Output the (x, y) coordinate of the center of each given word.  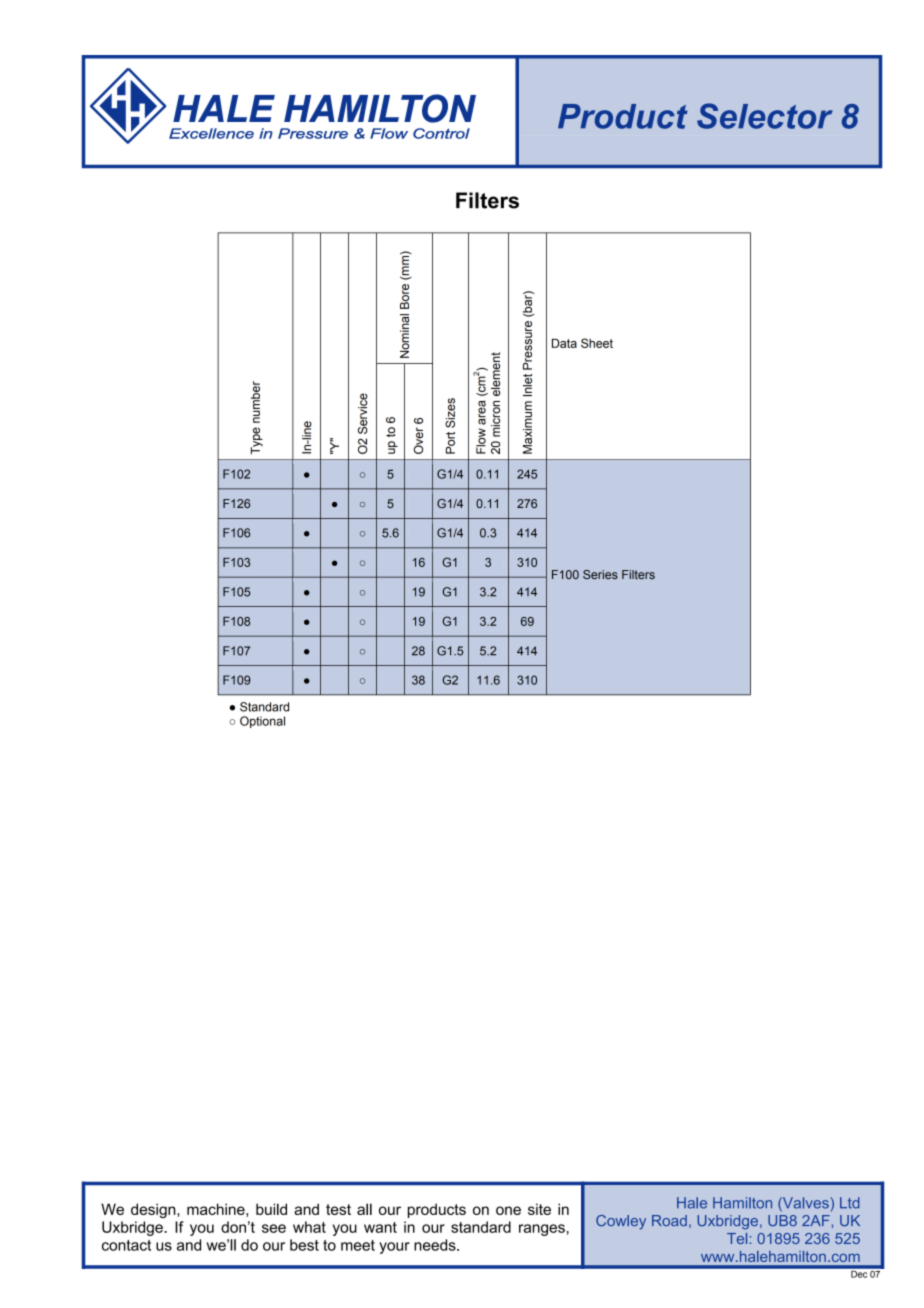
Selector (765, 116)
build (271, 1209)
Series (600, 574)
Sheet (597, 343)
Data (564, 343)
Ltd (850, 1203)
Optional (262, 722)
